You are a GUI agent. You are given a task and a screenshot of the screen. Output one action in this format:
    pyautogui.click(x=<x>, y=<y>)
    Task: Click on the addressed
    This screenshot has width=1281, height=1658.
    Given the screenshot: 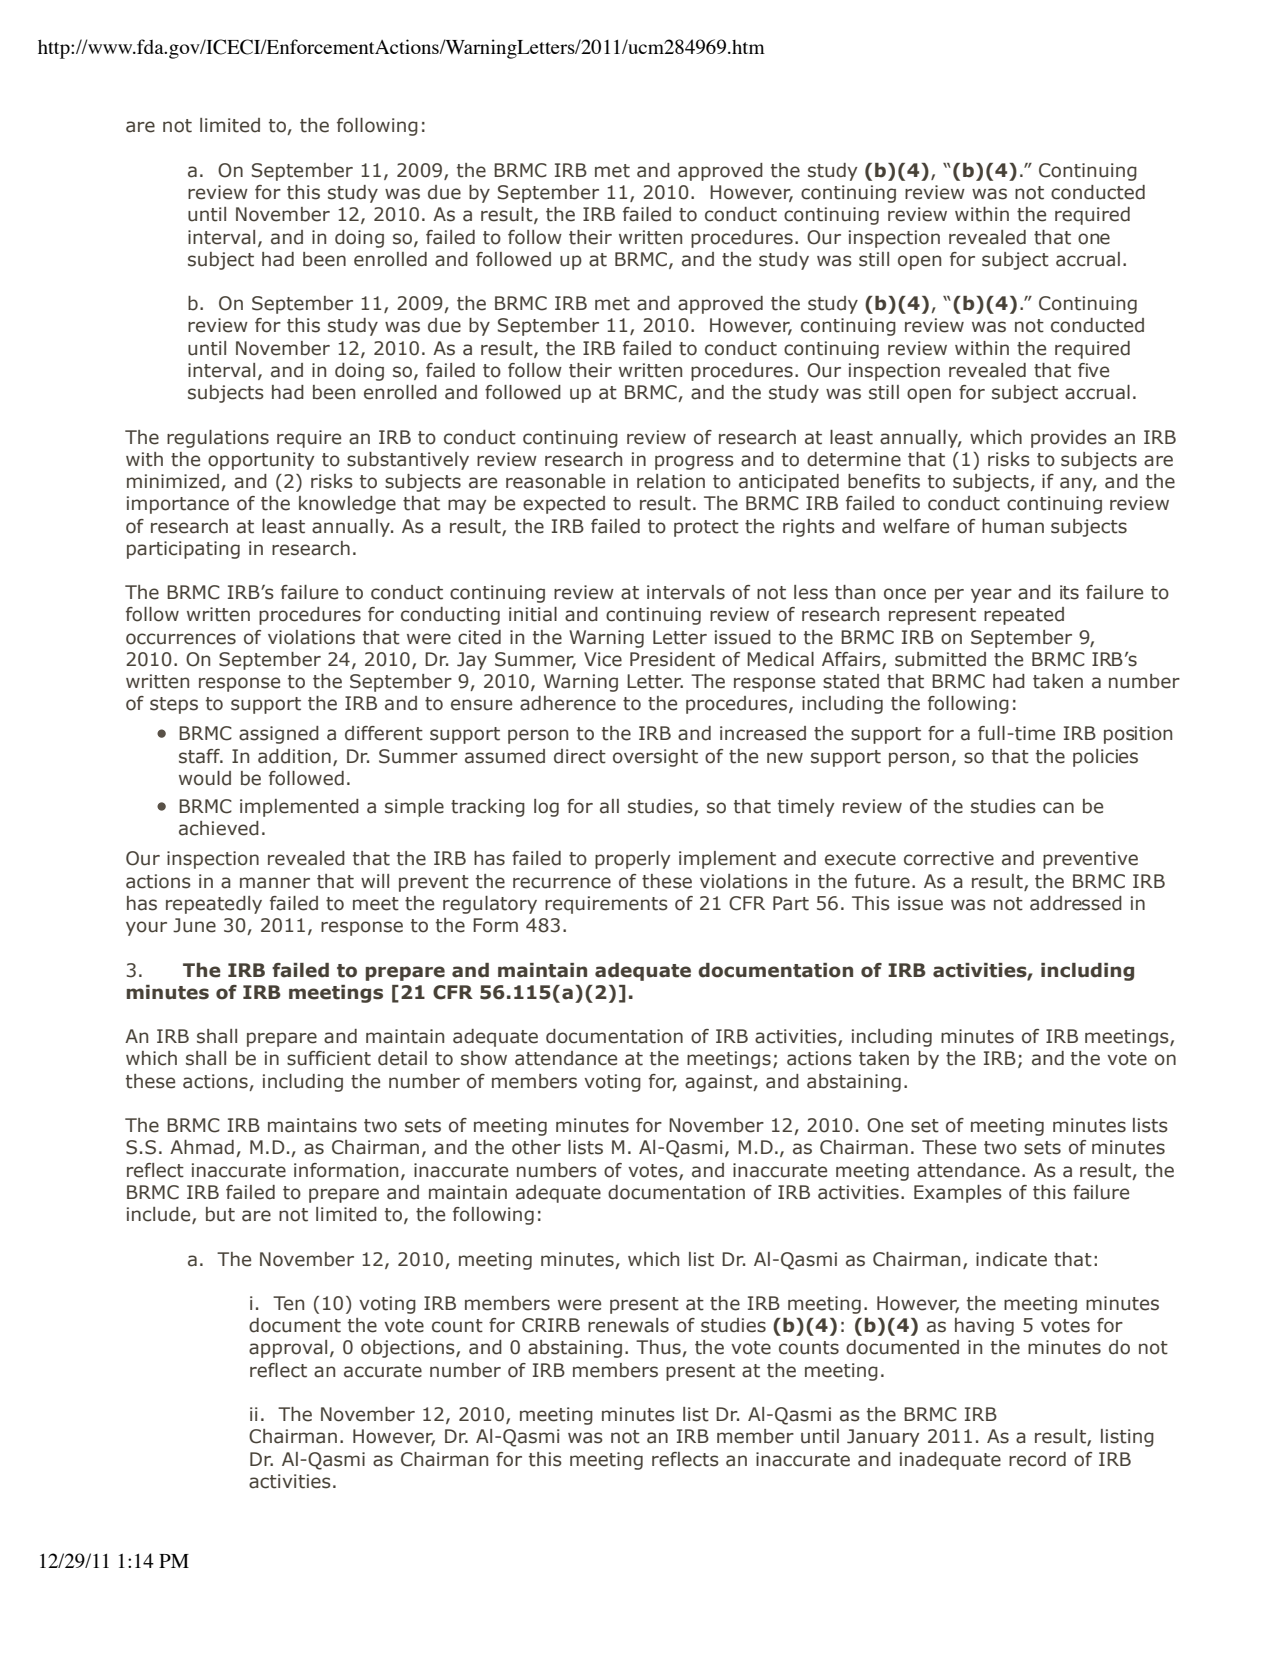 What is the action you would take?
    pyautogui.click(x=1076, y=903)
